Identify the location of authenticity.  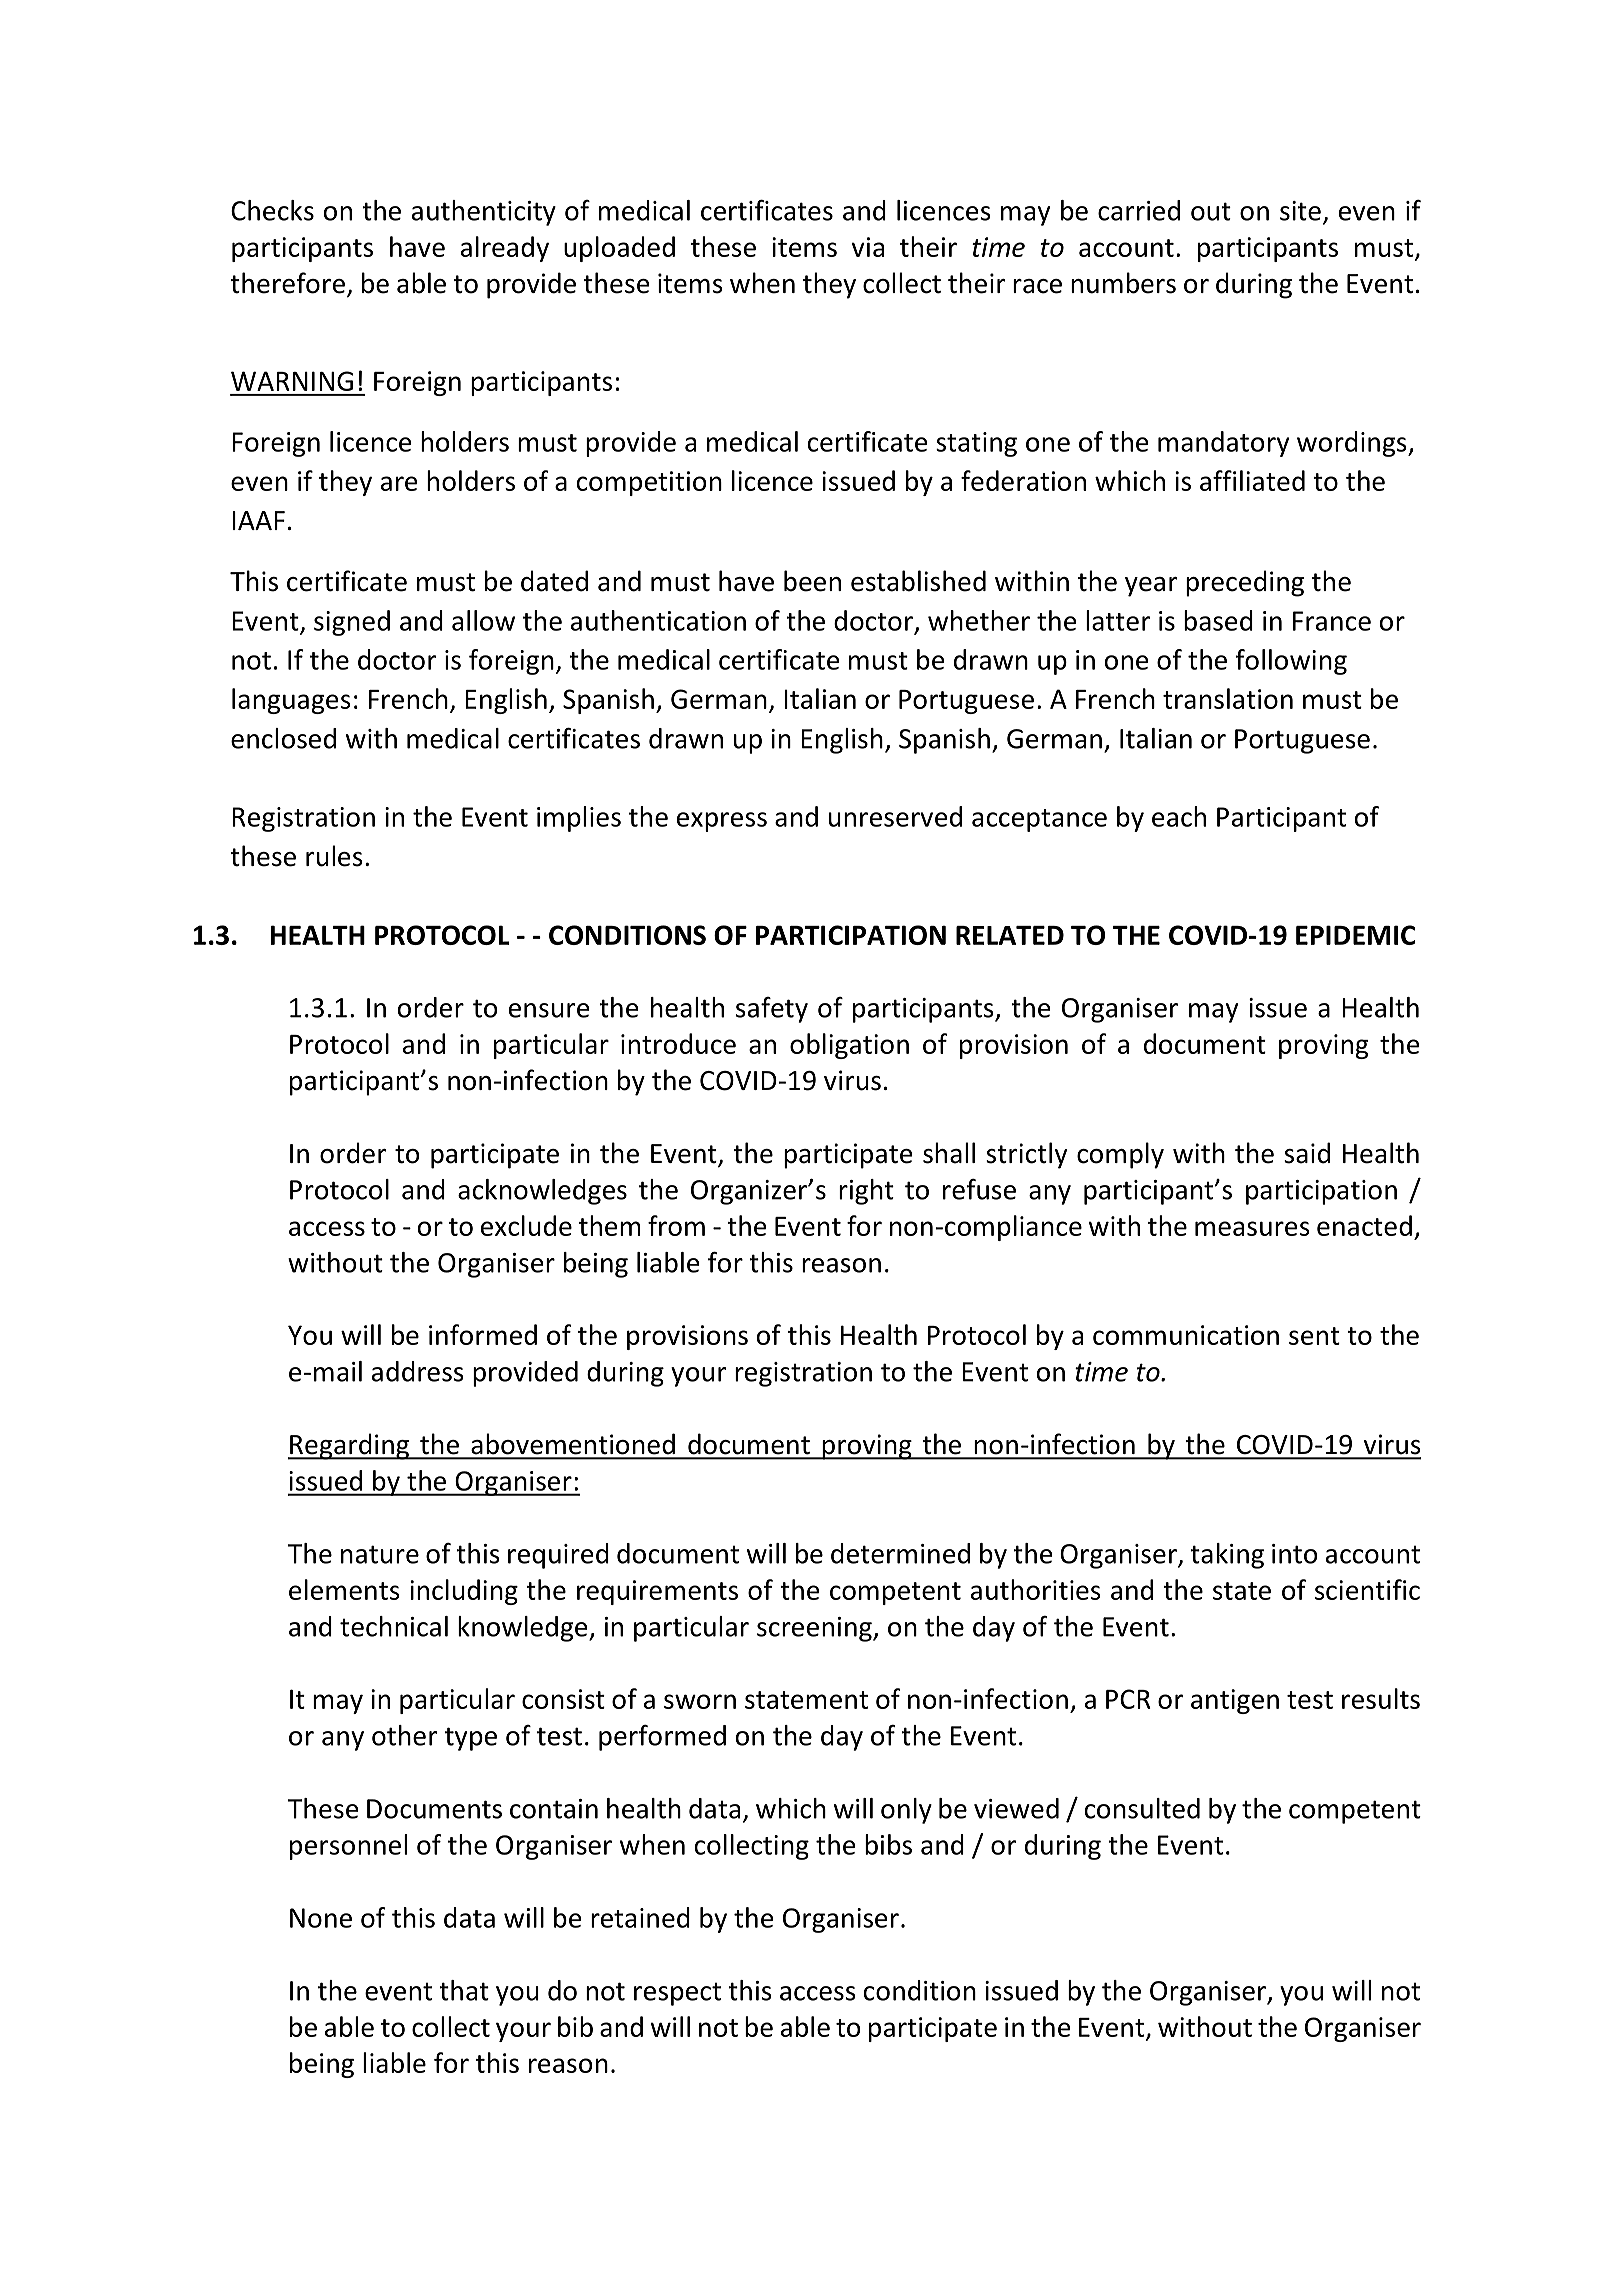
(484, 213).
